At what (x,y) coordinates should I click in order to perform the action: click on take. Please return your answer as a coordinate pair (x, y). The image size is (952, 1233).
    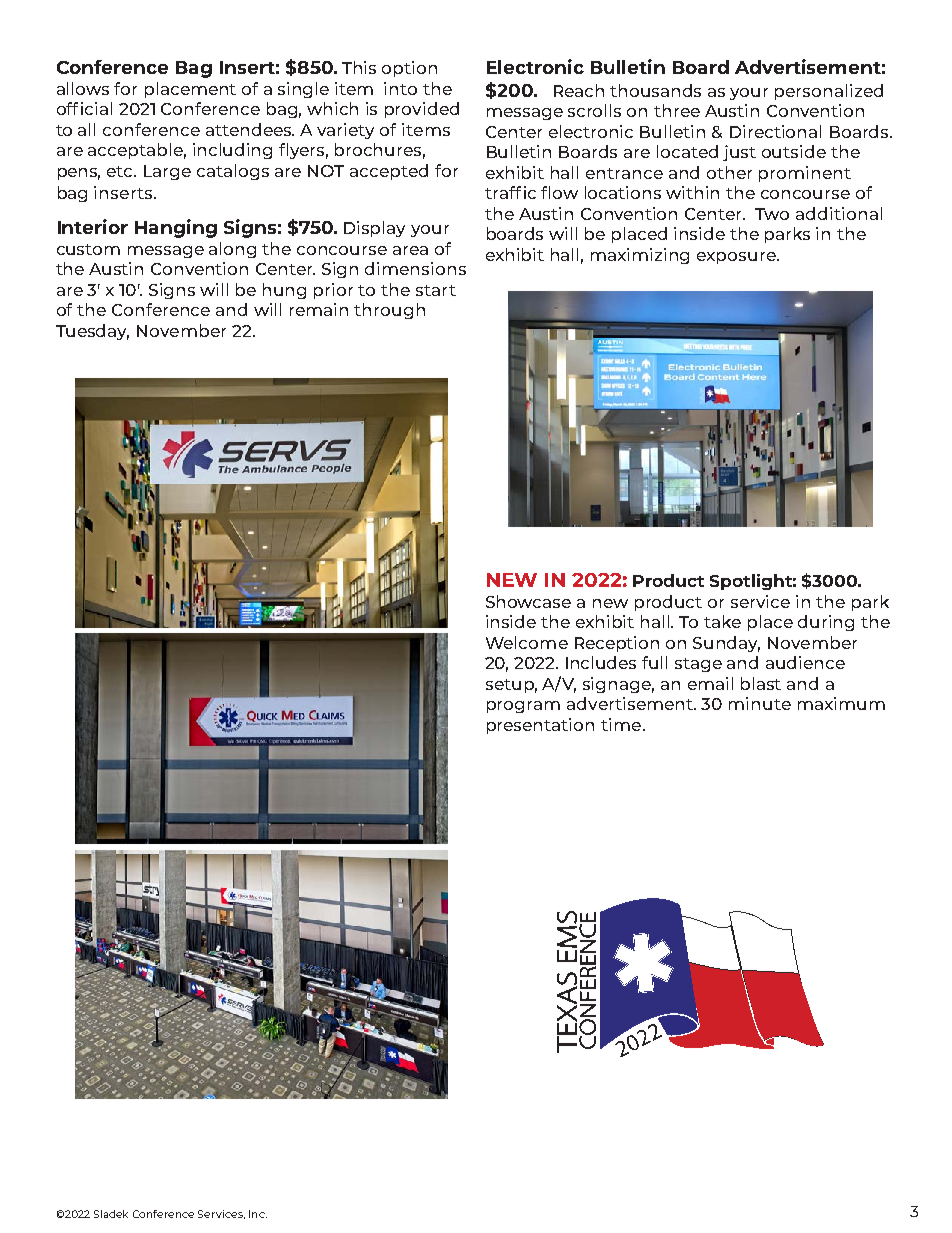
    Looking at the image, I should click on (722, 621).
